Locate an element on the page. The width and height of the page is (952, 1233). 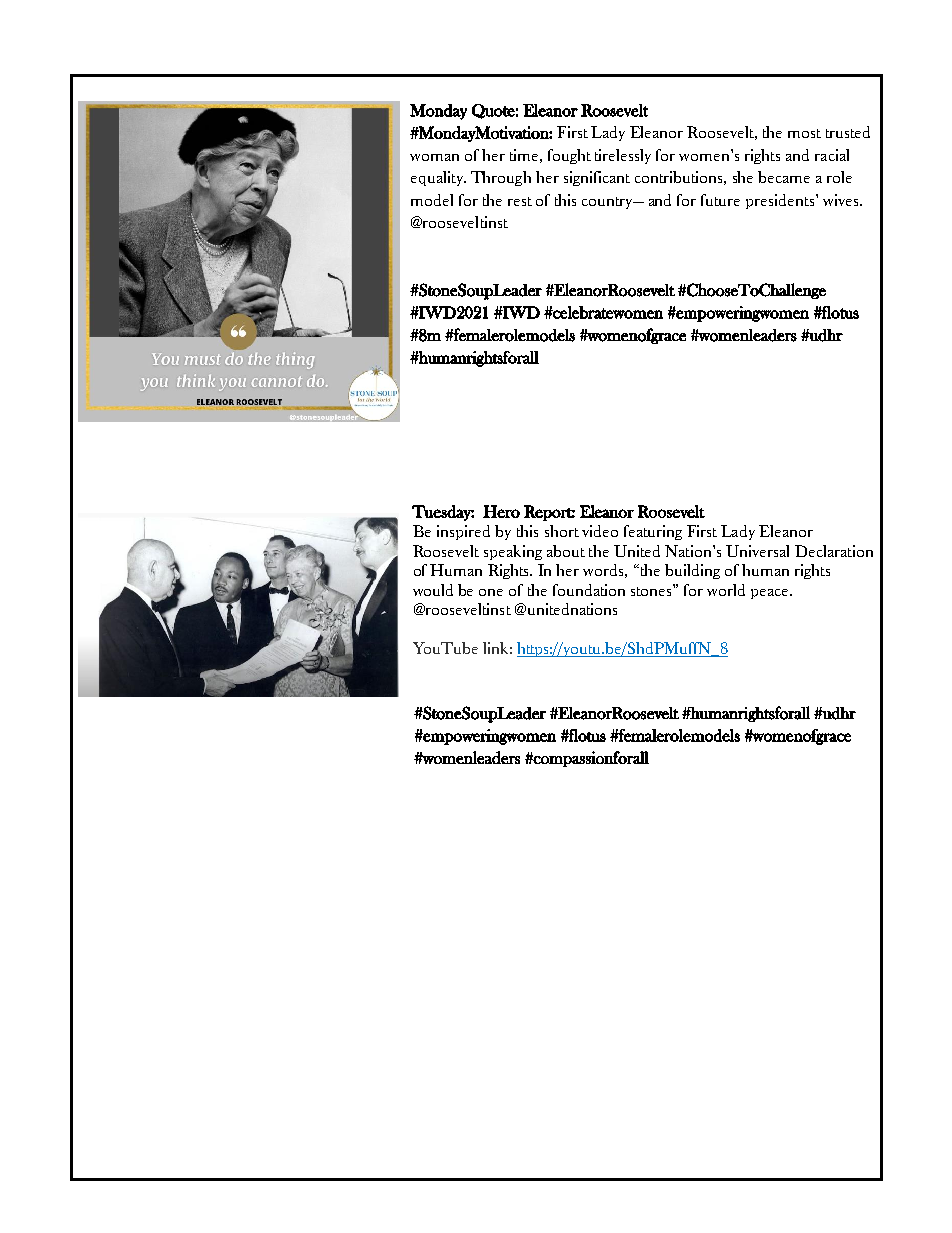
Hero is located at coordinates (501, 511).
